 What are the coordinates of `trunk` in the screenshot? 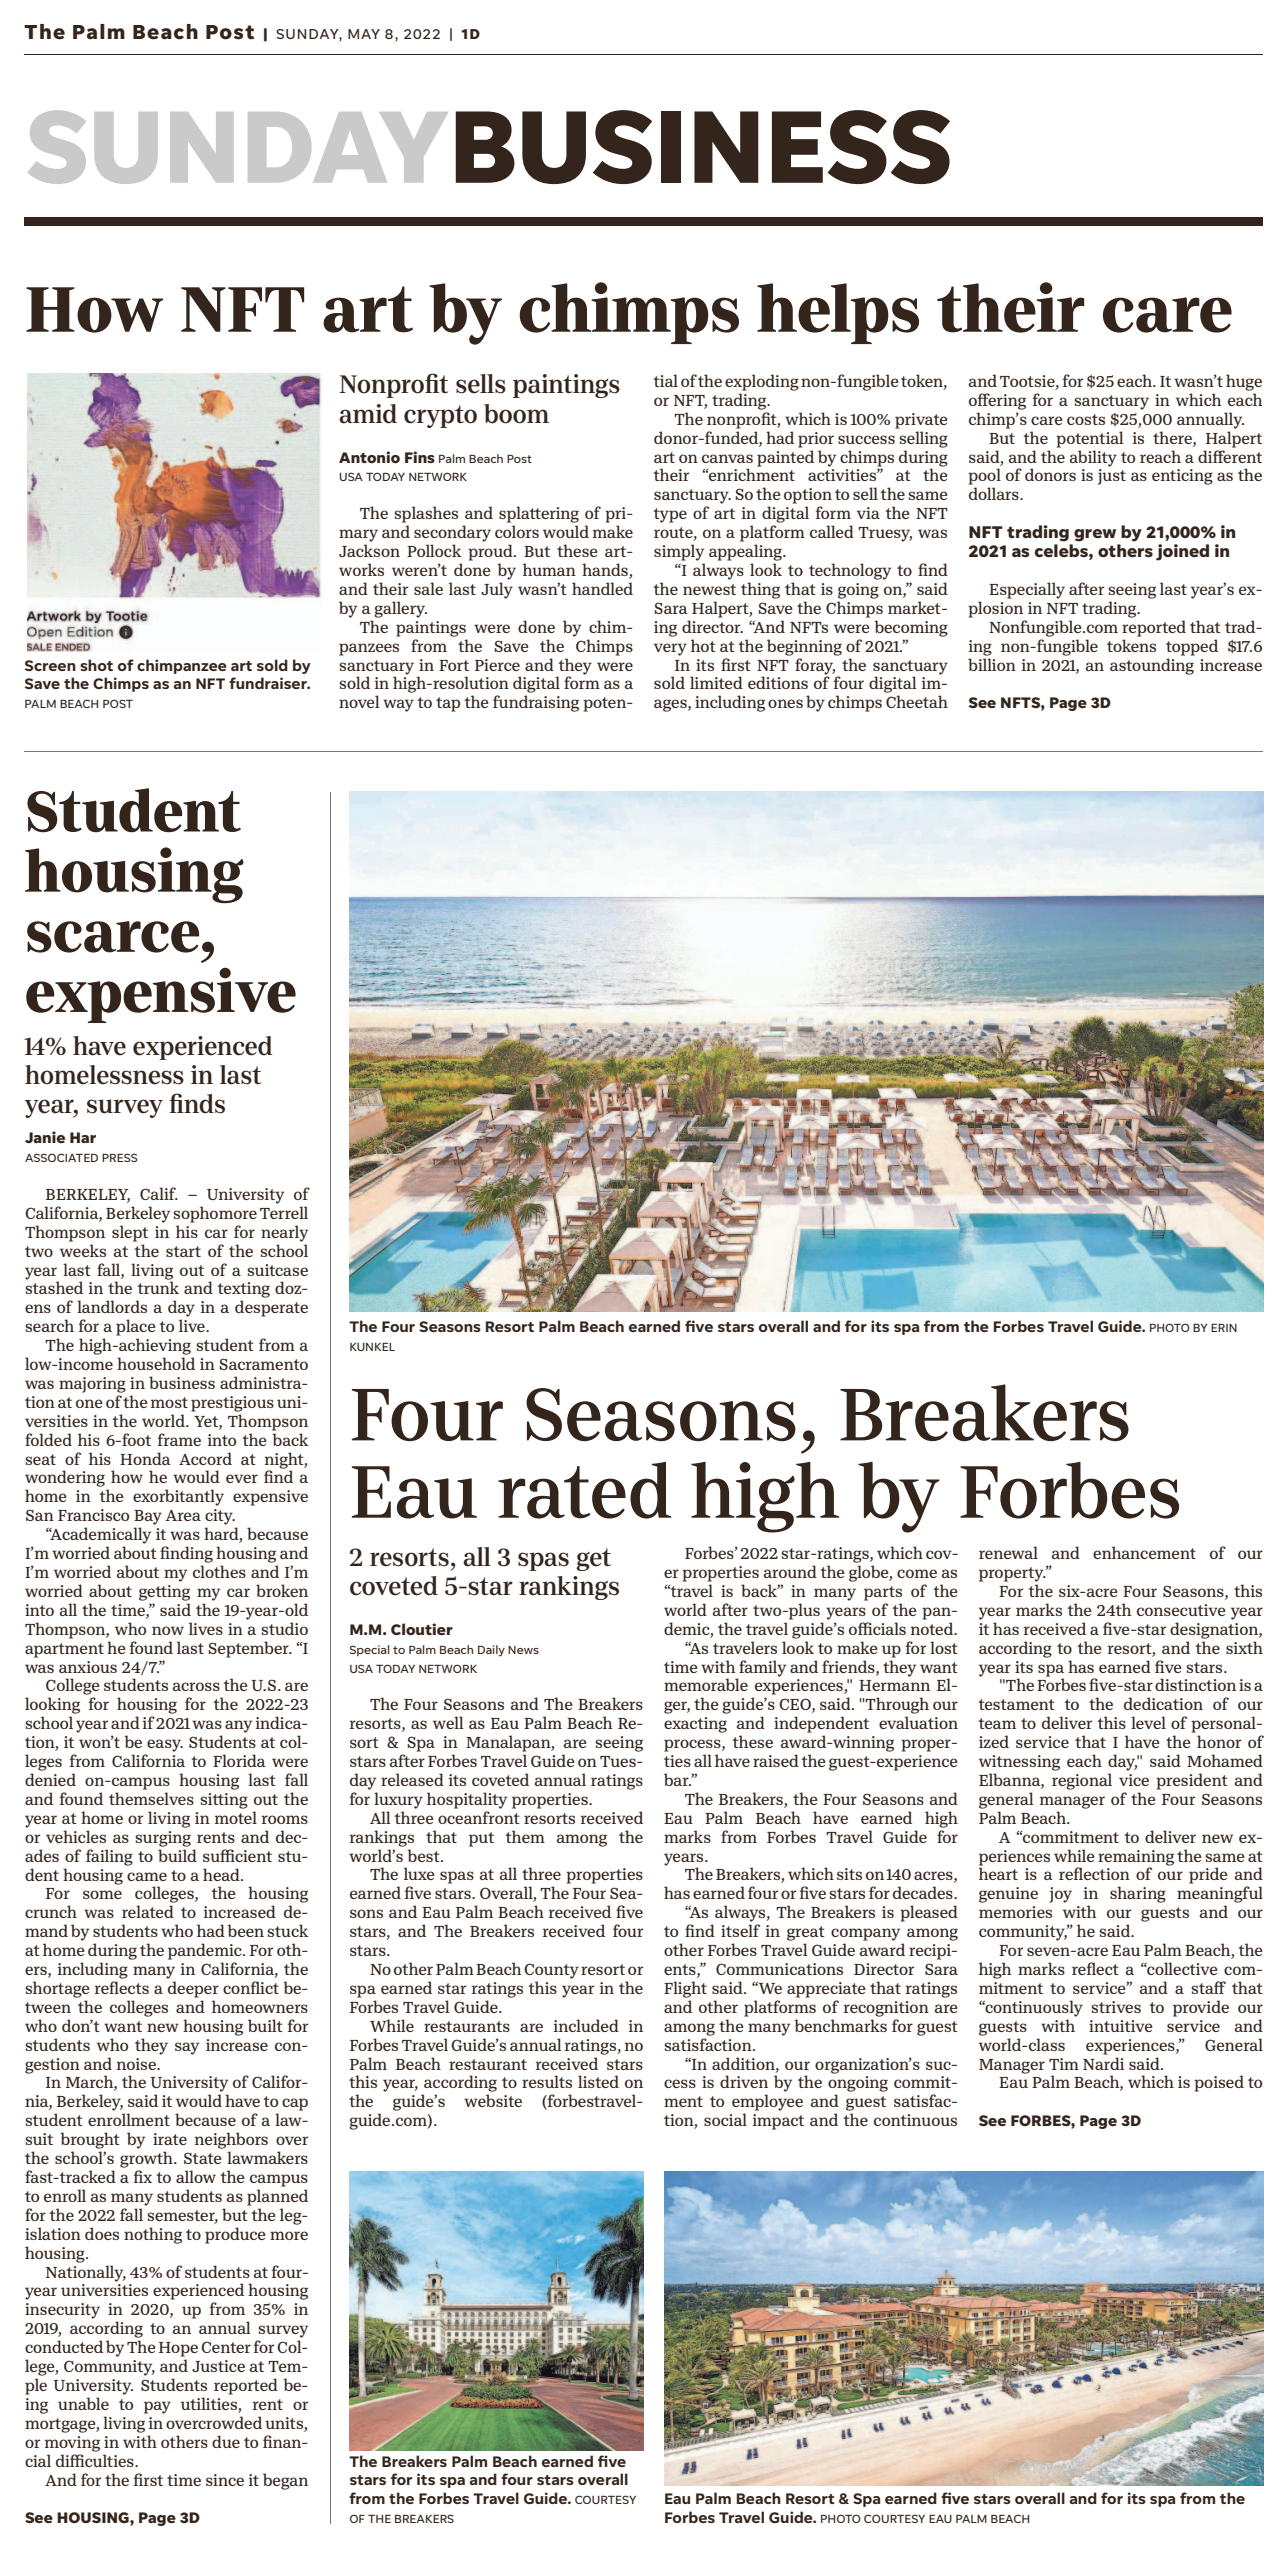 It's located at (158, 1287).
